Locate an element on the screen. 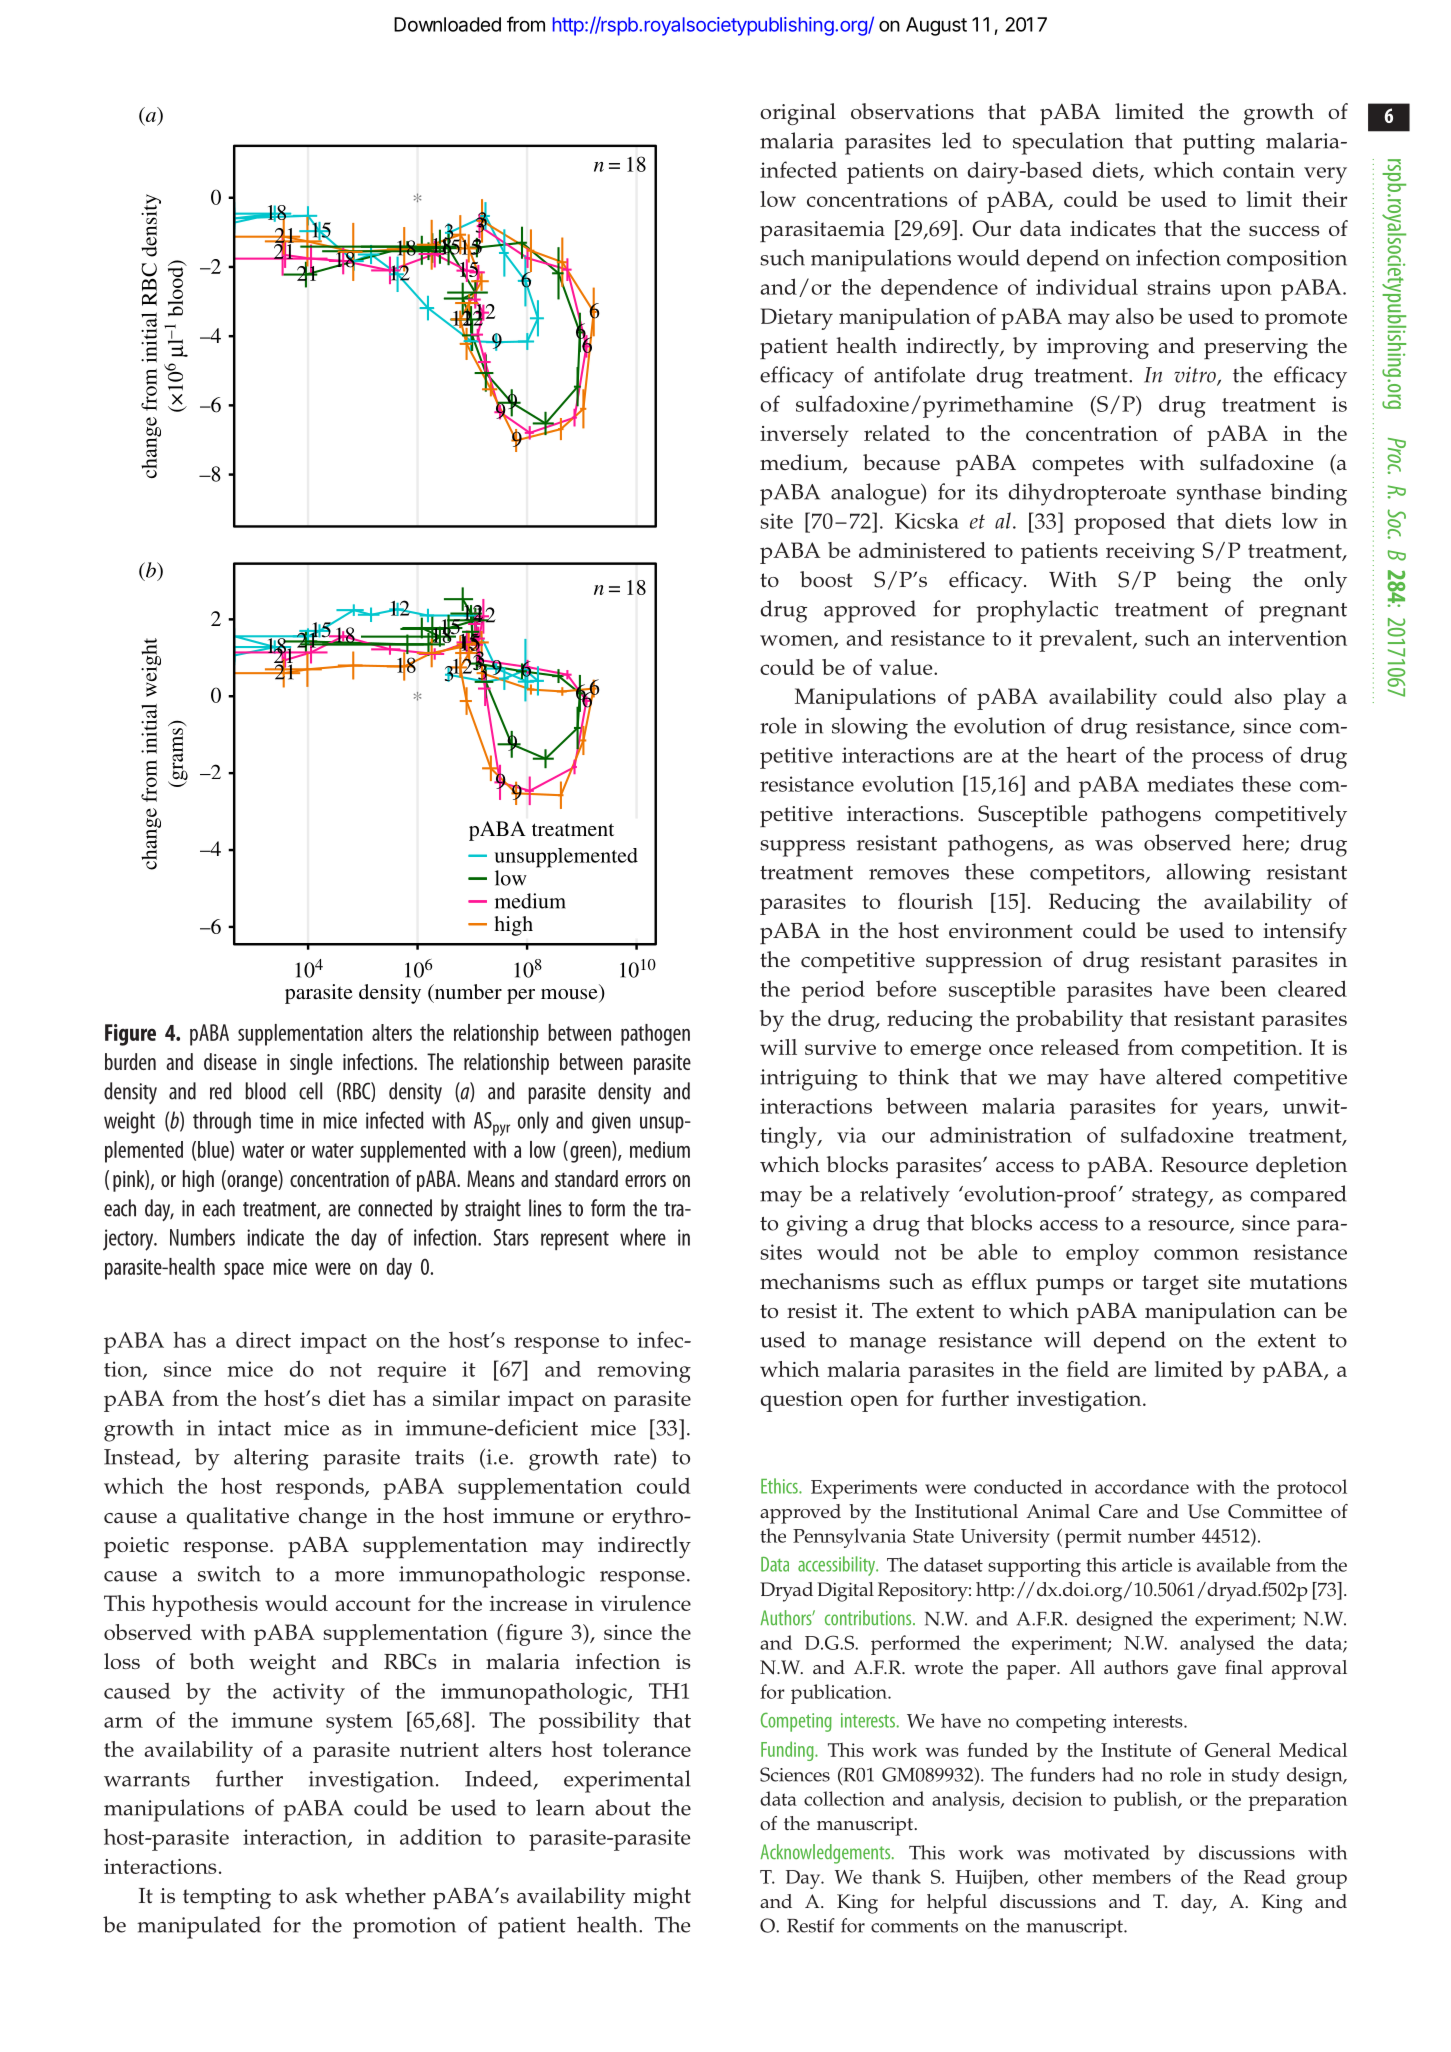  errors is located at coordinates (645, 1181).
